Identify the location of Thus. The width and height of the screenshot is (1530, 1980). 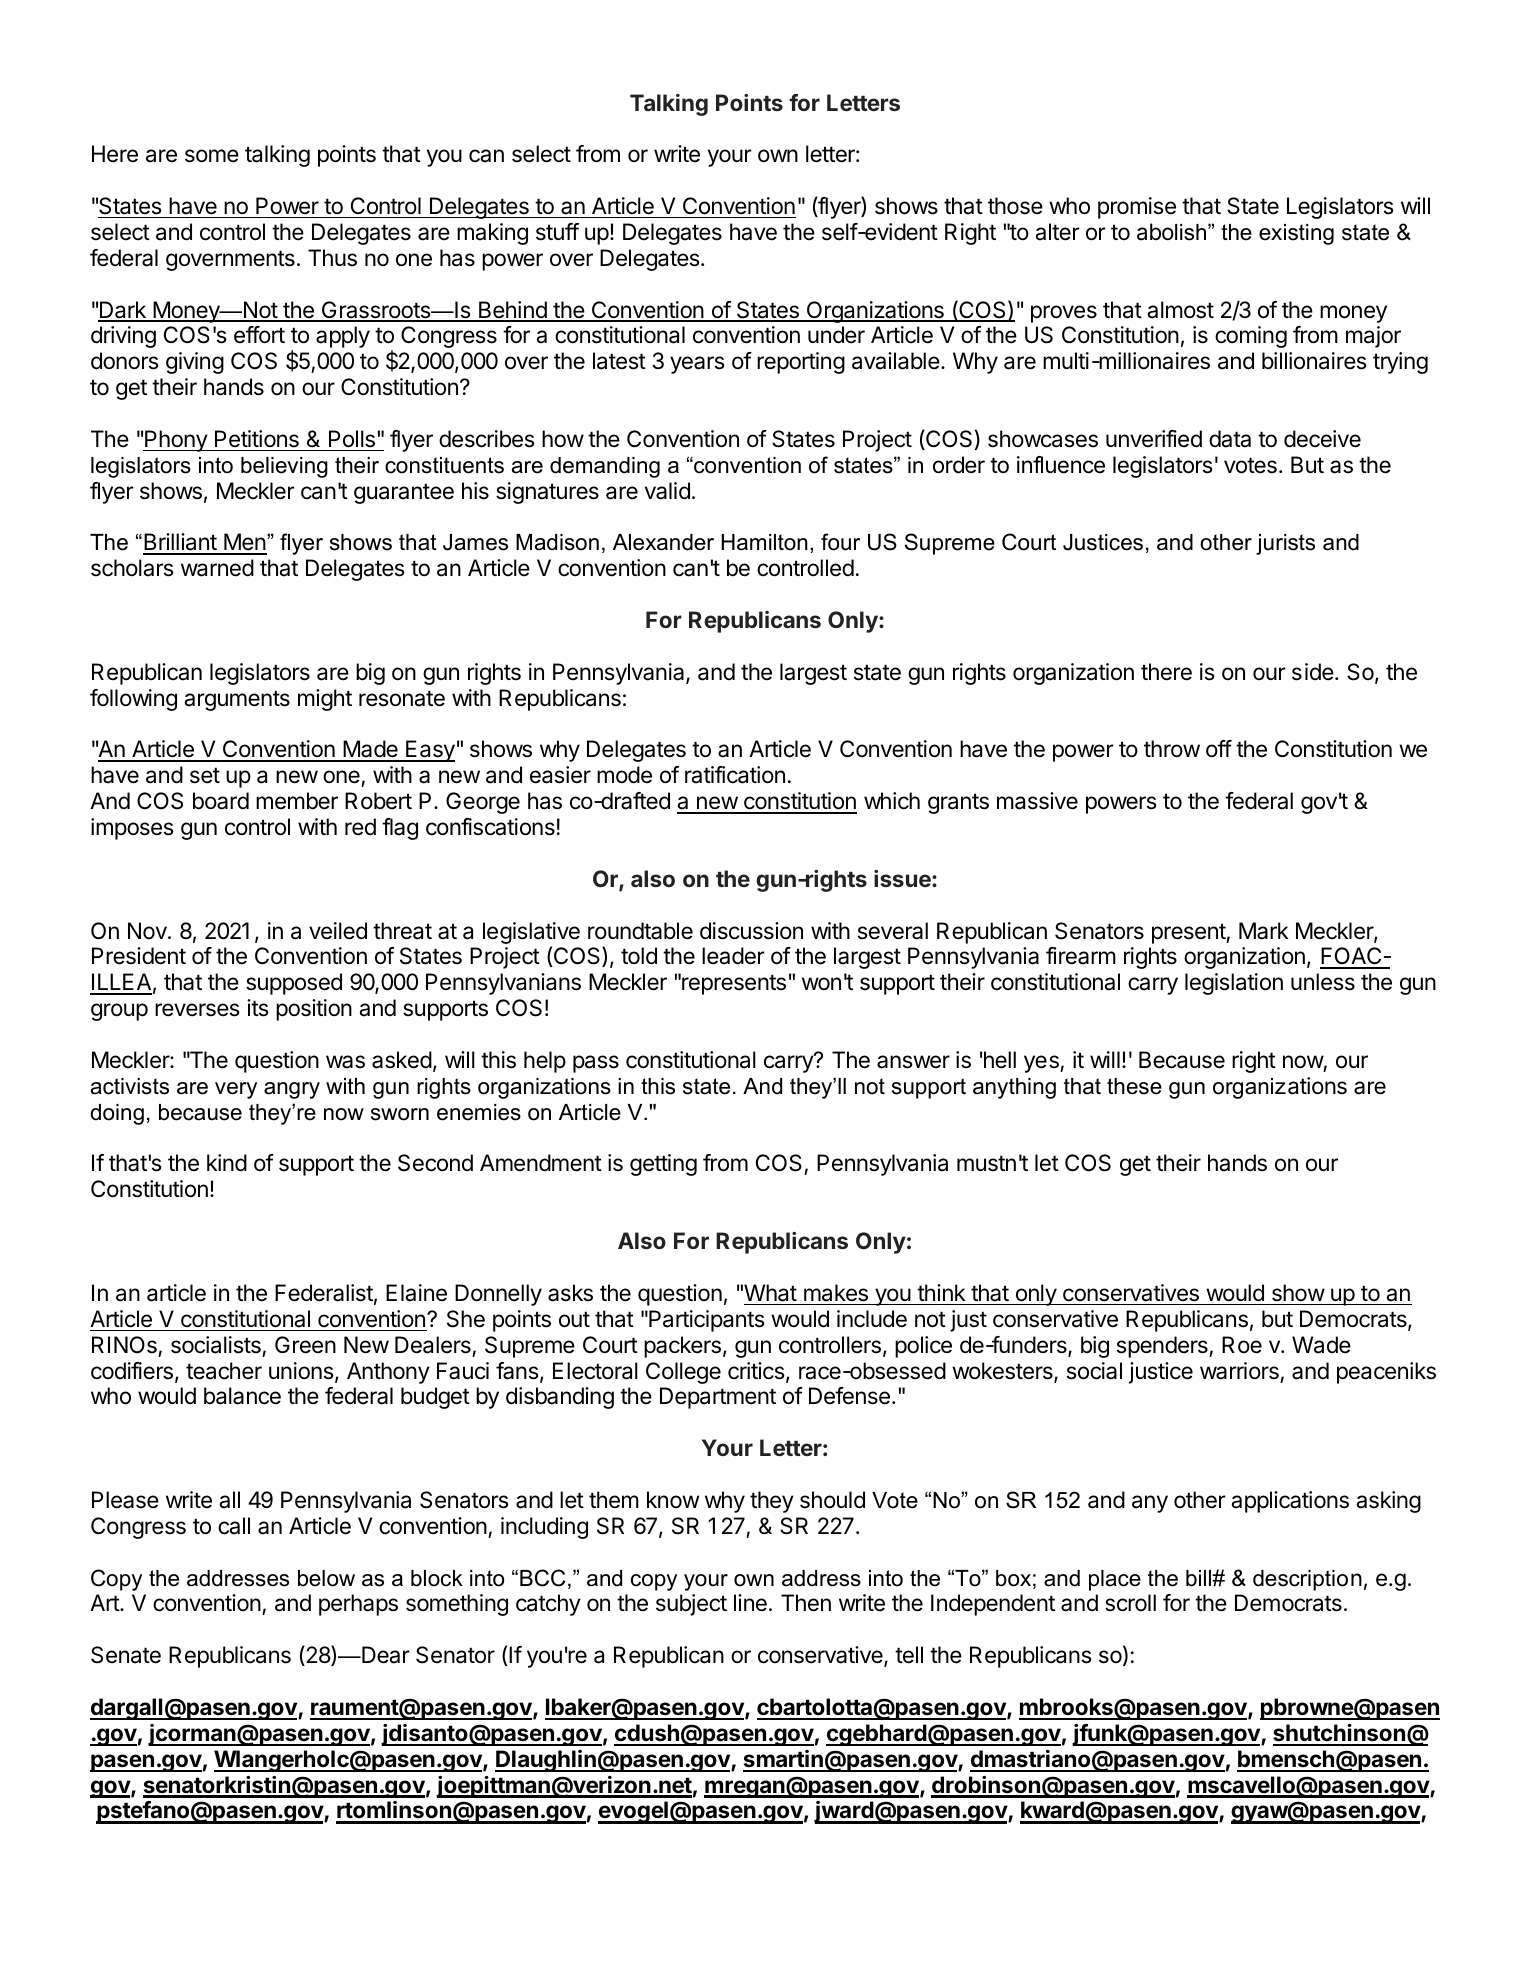
(332, 258).
